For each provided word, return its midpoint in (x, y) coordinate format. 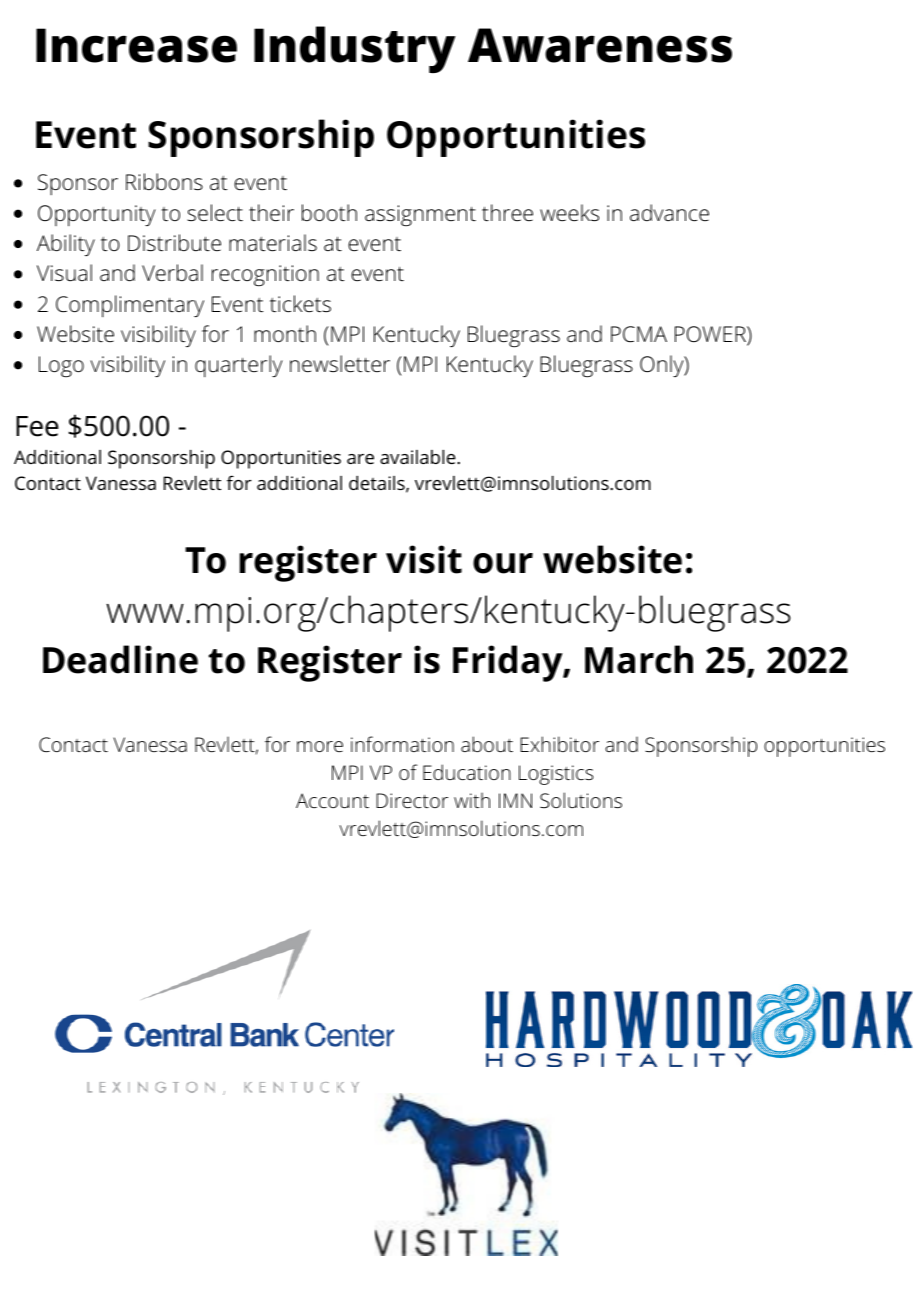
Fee (37, 426)
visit (424, 559)
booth (329, 213)
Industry (355, 49)
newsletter (340, 364)
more (320, 746)
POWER (711, 335)
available (418, 457)
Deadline (120, 659)
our (503, 563)
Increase (136, 45)
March (639, 659)
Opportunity (97, 215)
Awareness (600, 45)
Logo (61, 366)
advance (669, 213)
